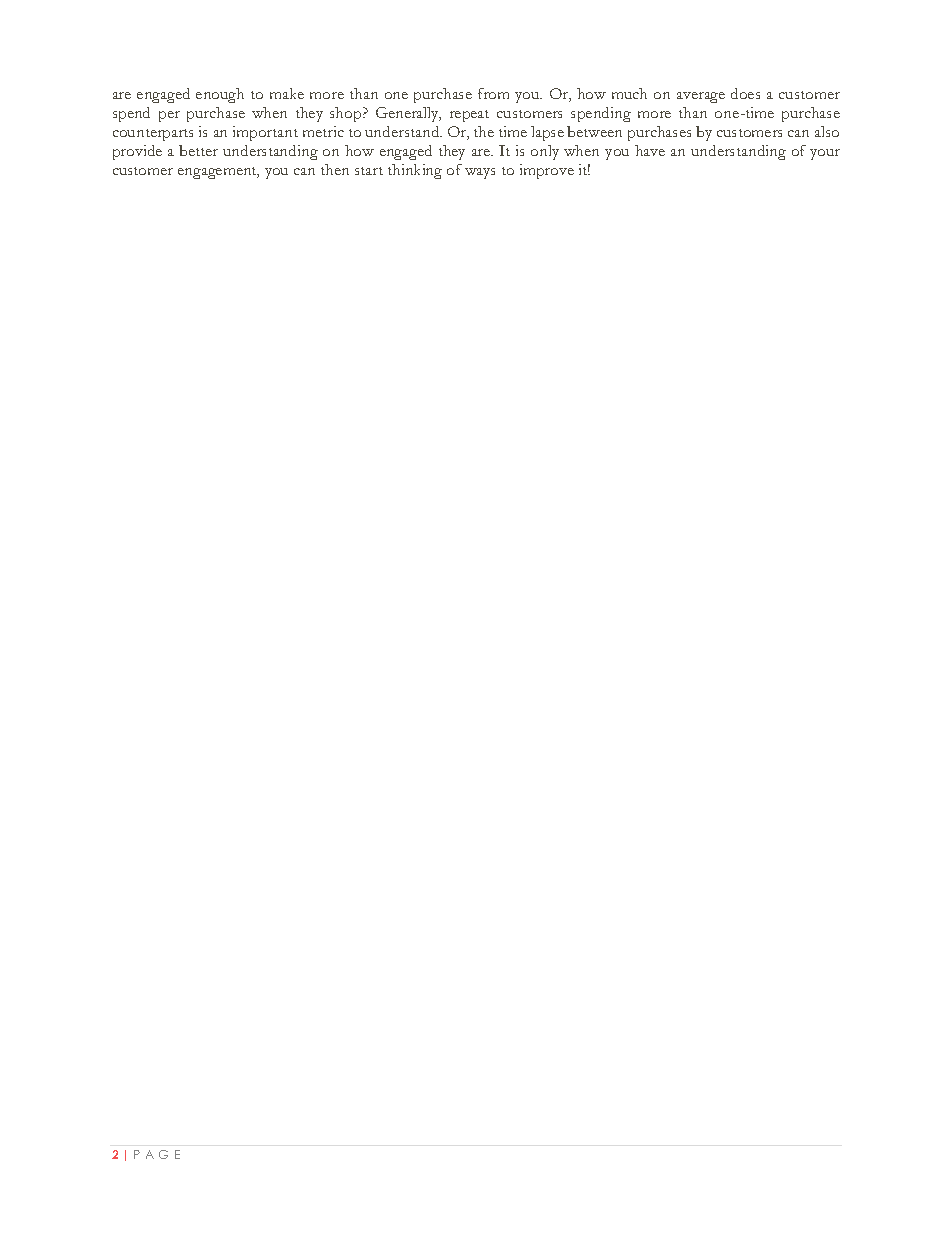 This screenshot has height=1233, width=952. What do you see at coordinates (220, 95) in the screenshot?
I see `enough` at bounding box center [220, 95].
